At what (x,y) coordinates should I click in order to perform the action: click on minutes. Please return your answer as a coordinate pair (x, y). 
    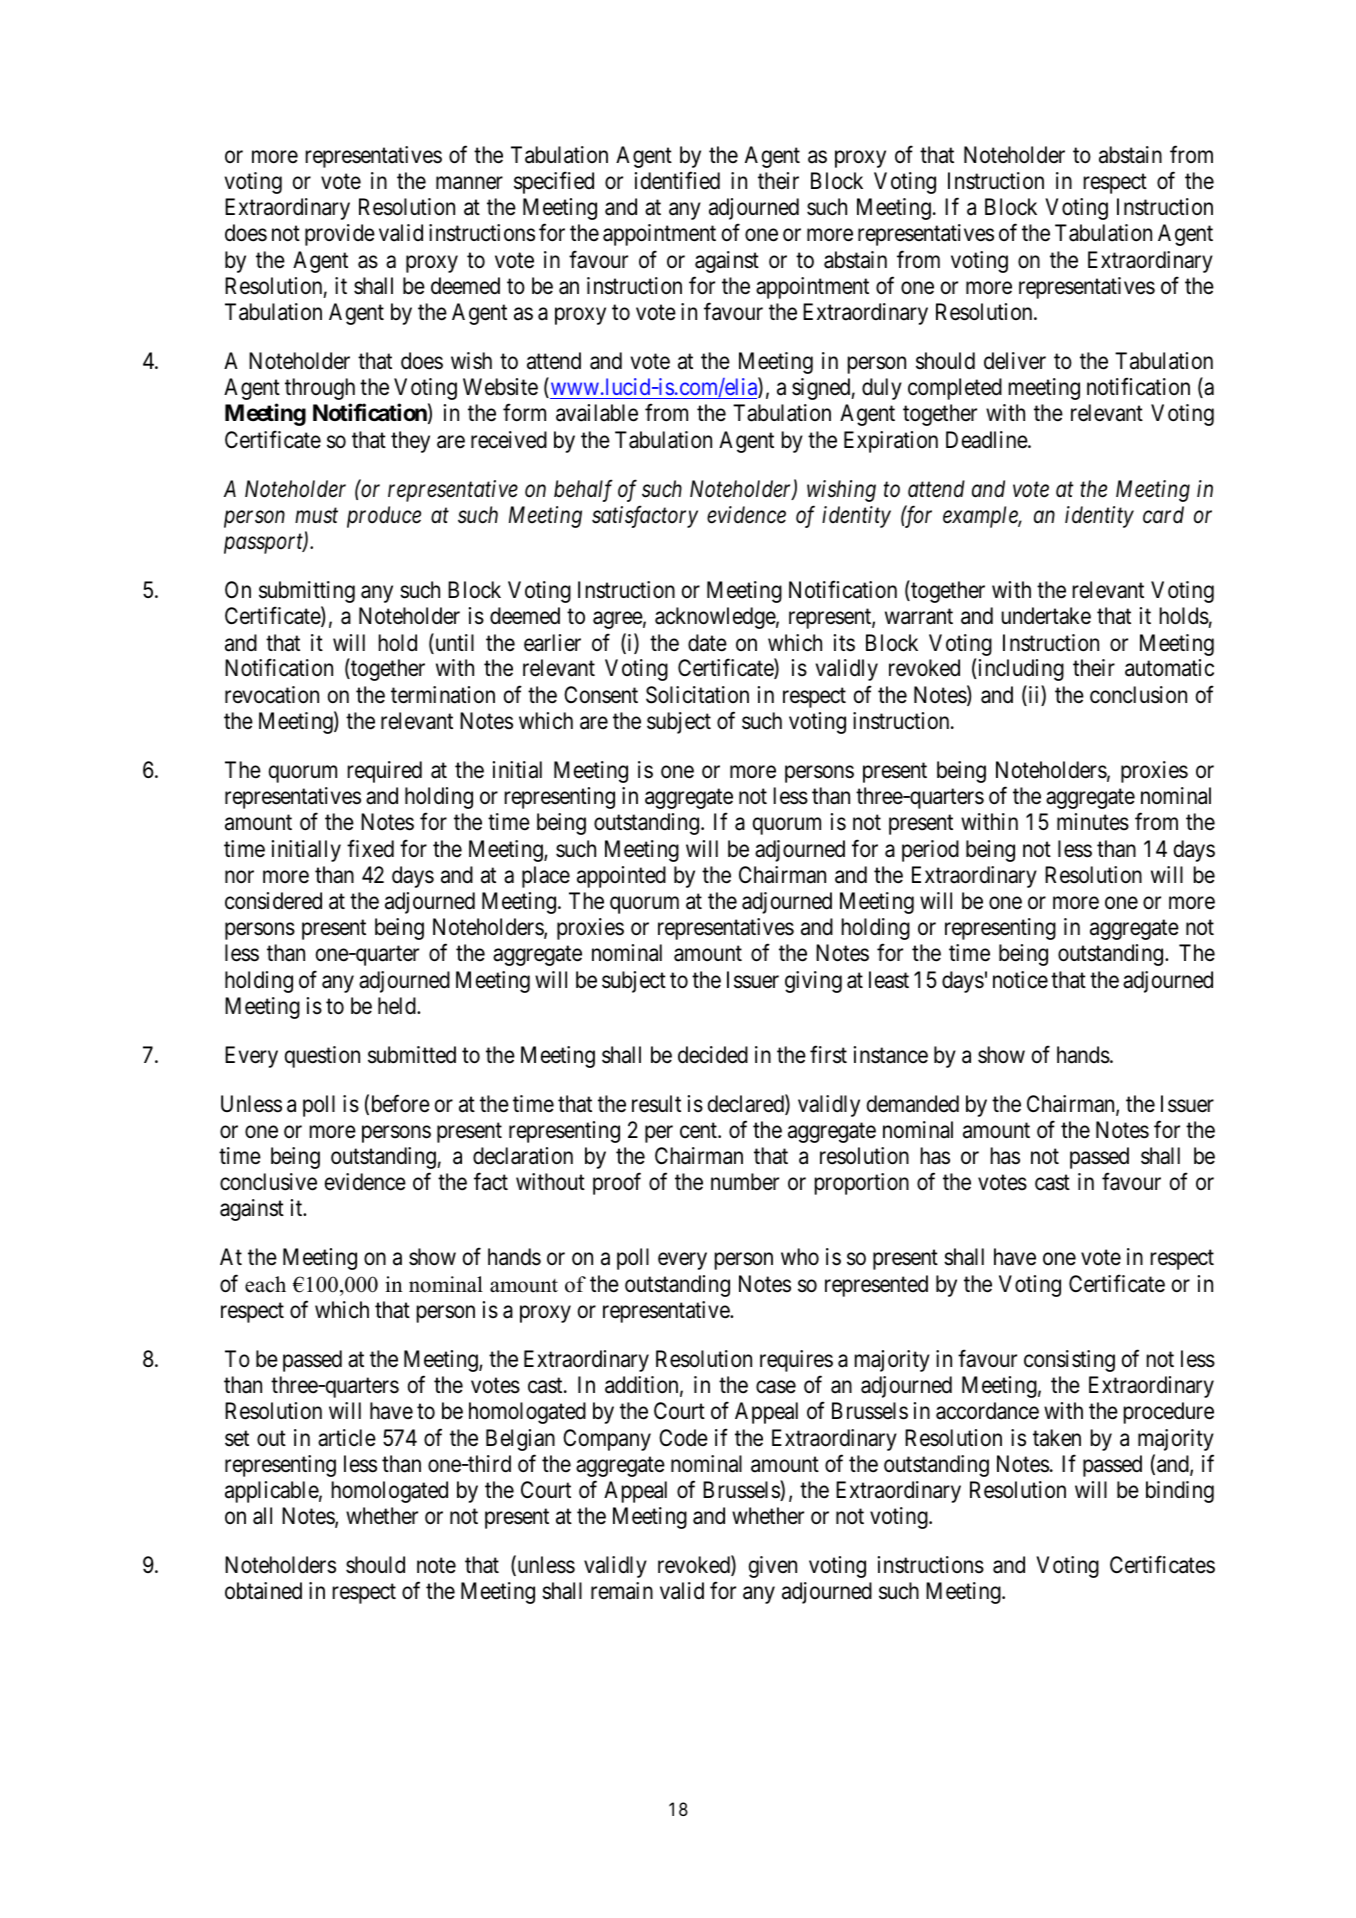
    Looking at the image, I should click on (1093, 822).
